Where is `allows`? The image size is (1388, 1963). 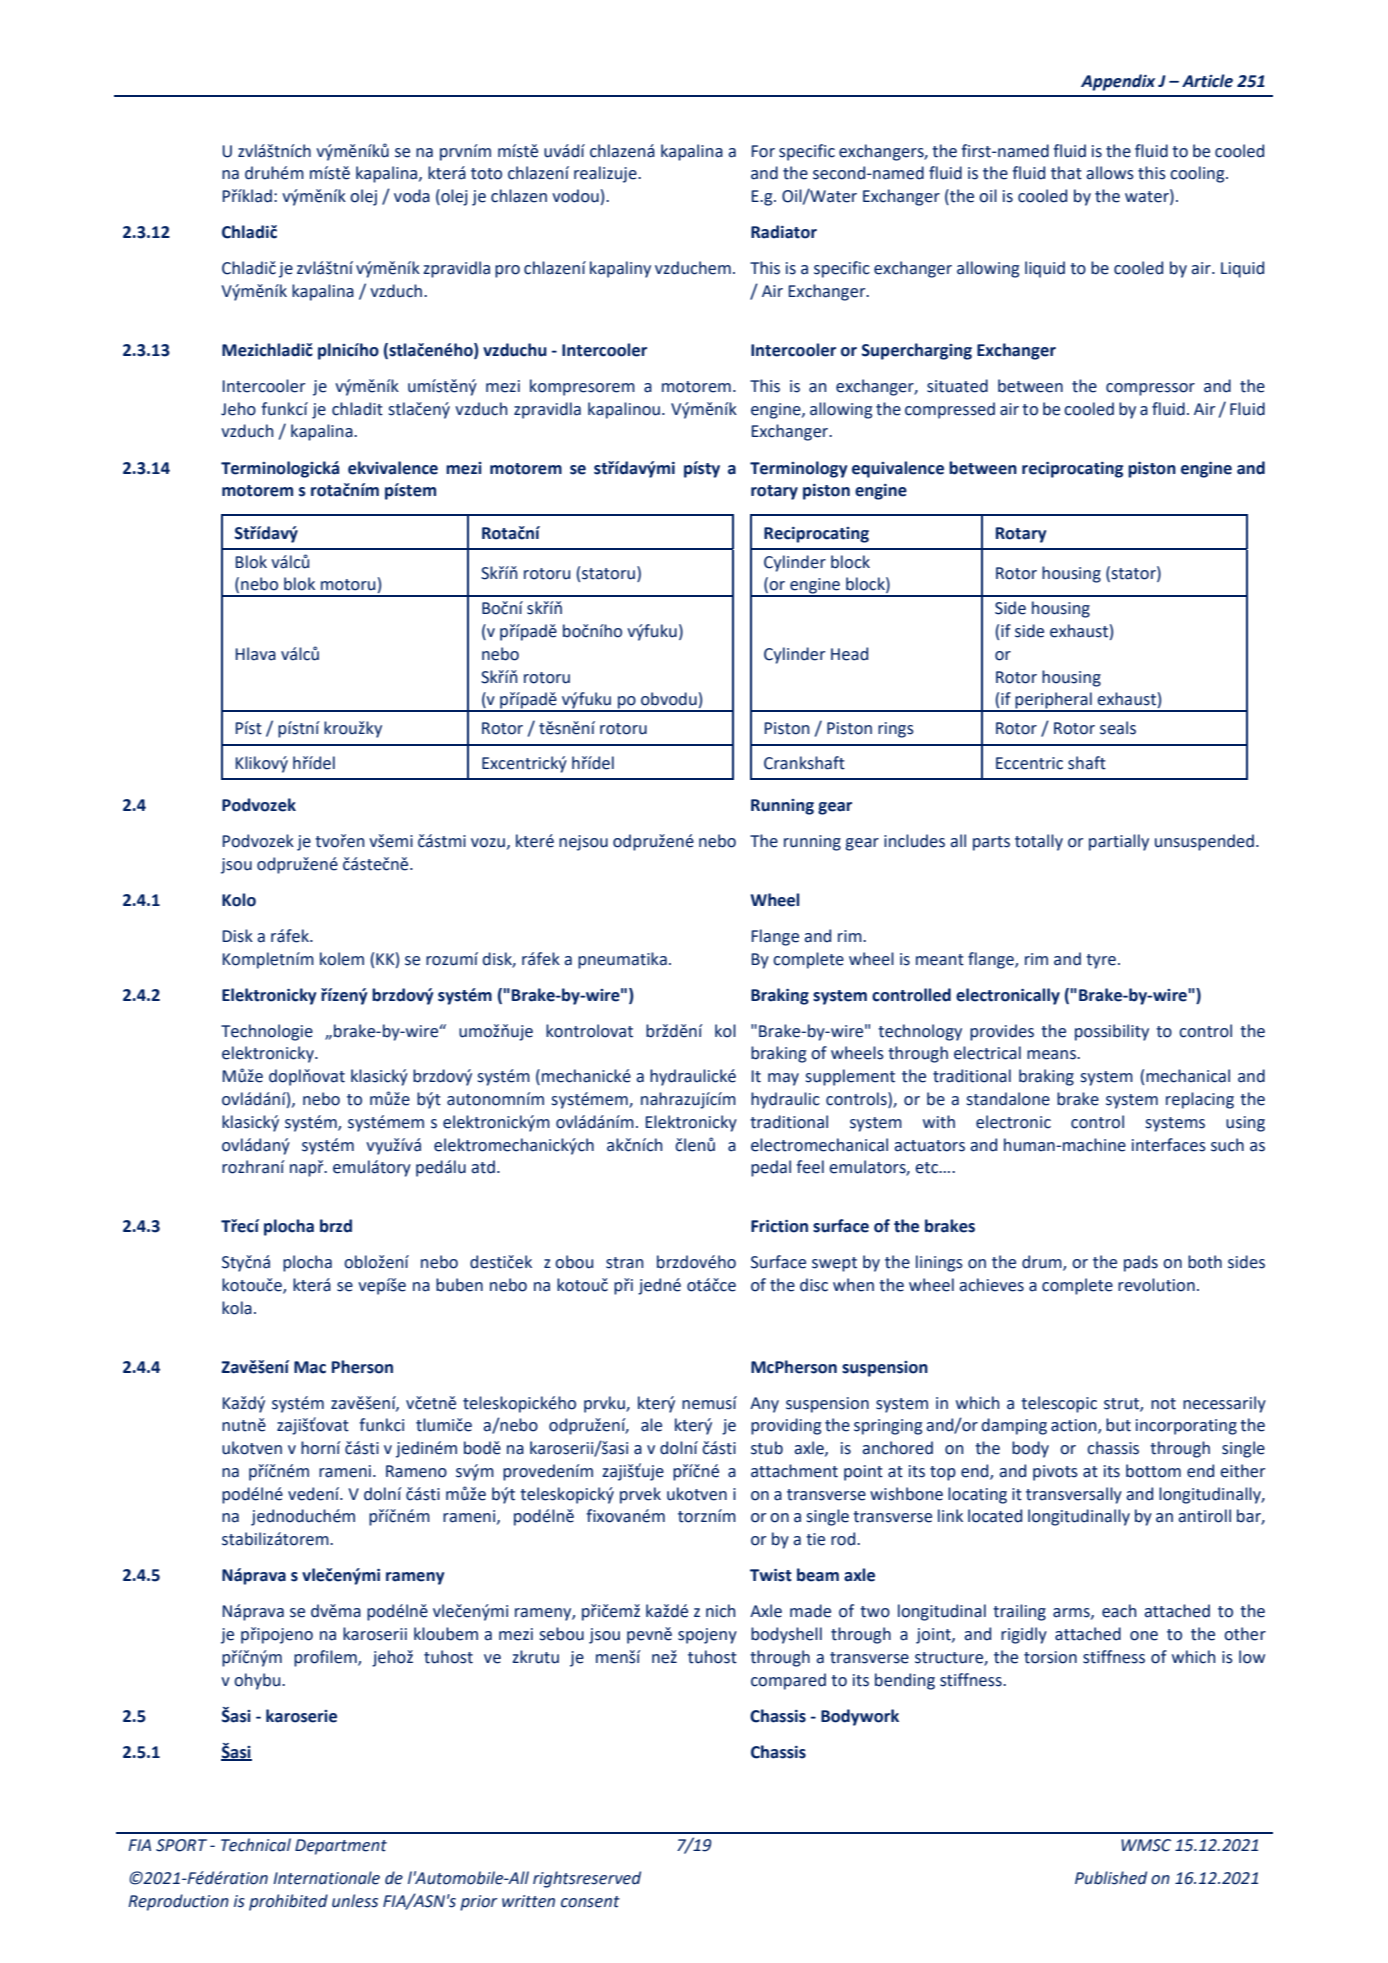 allows is located at coordinates (1110, 173).
